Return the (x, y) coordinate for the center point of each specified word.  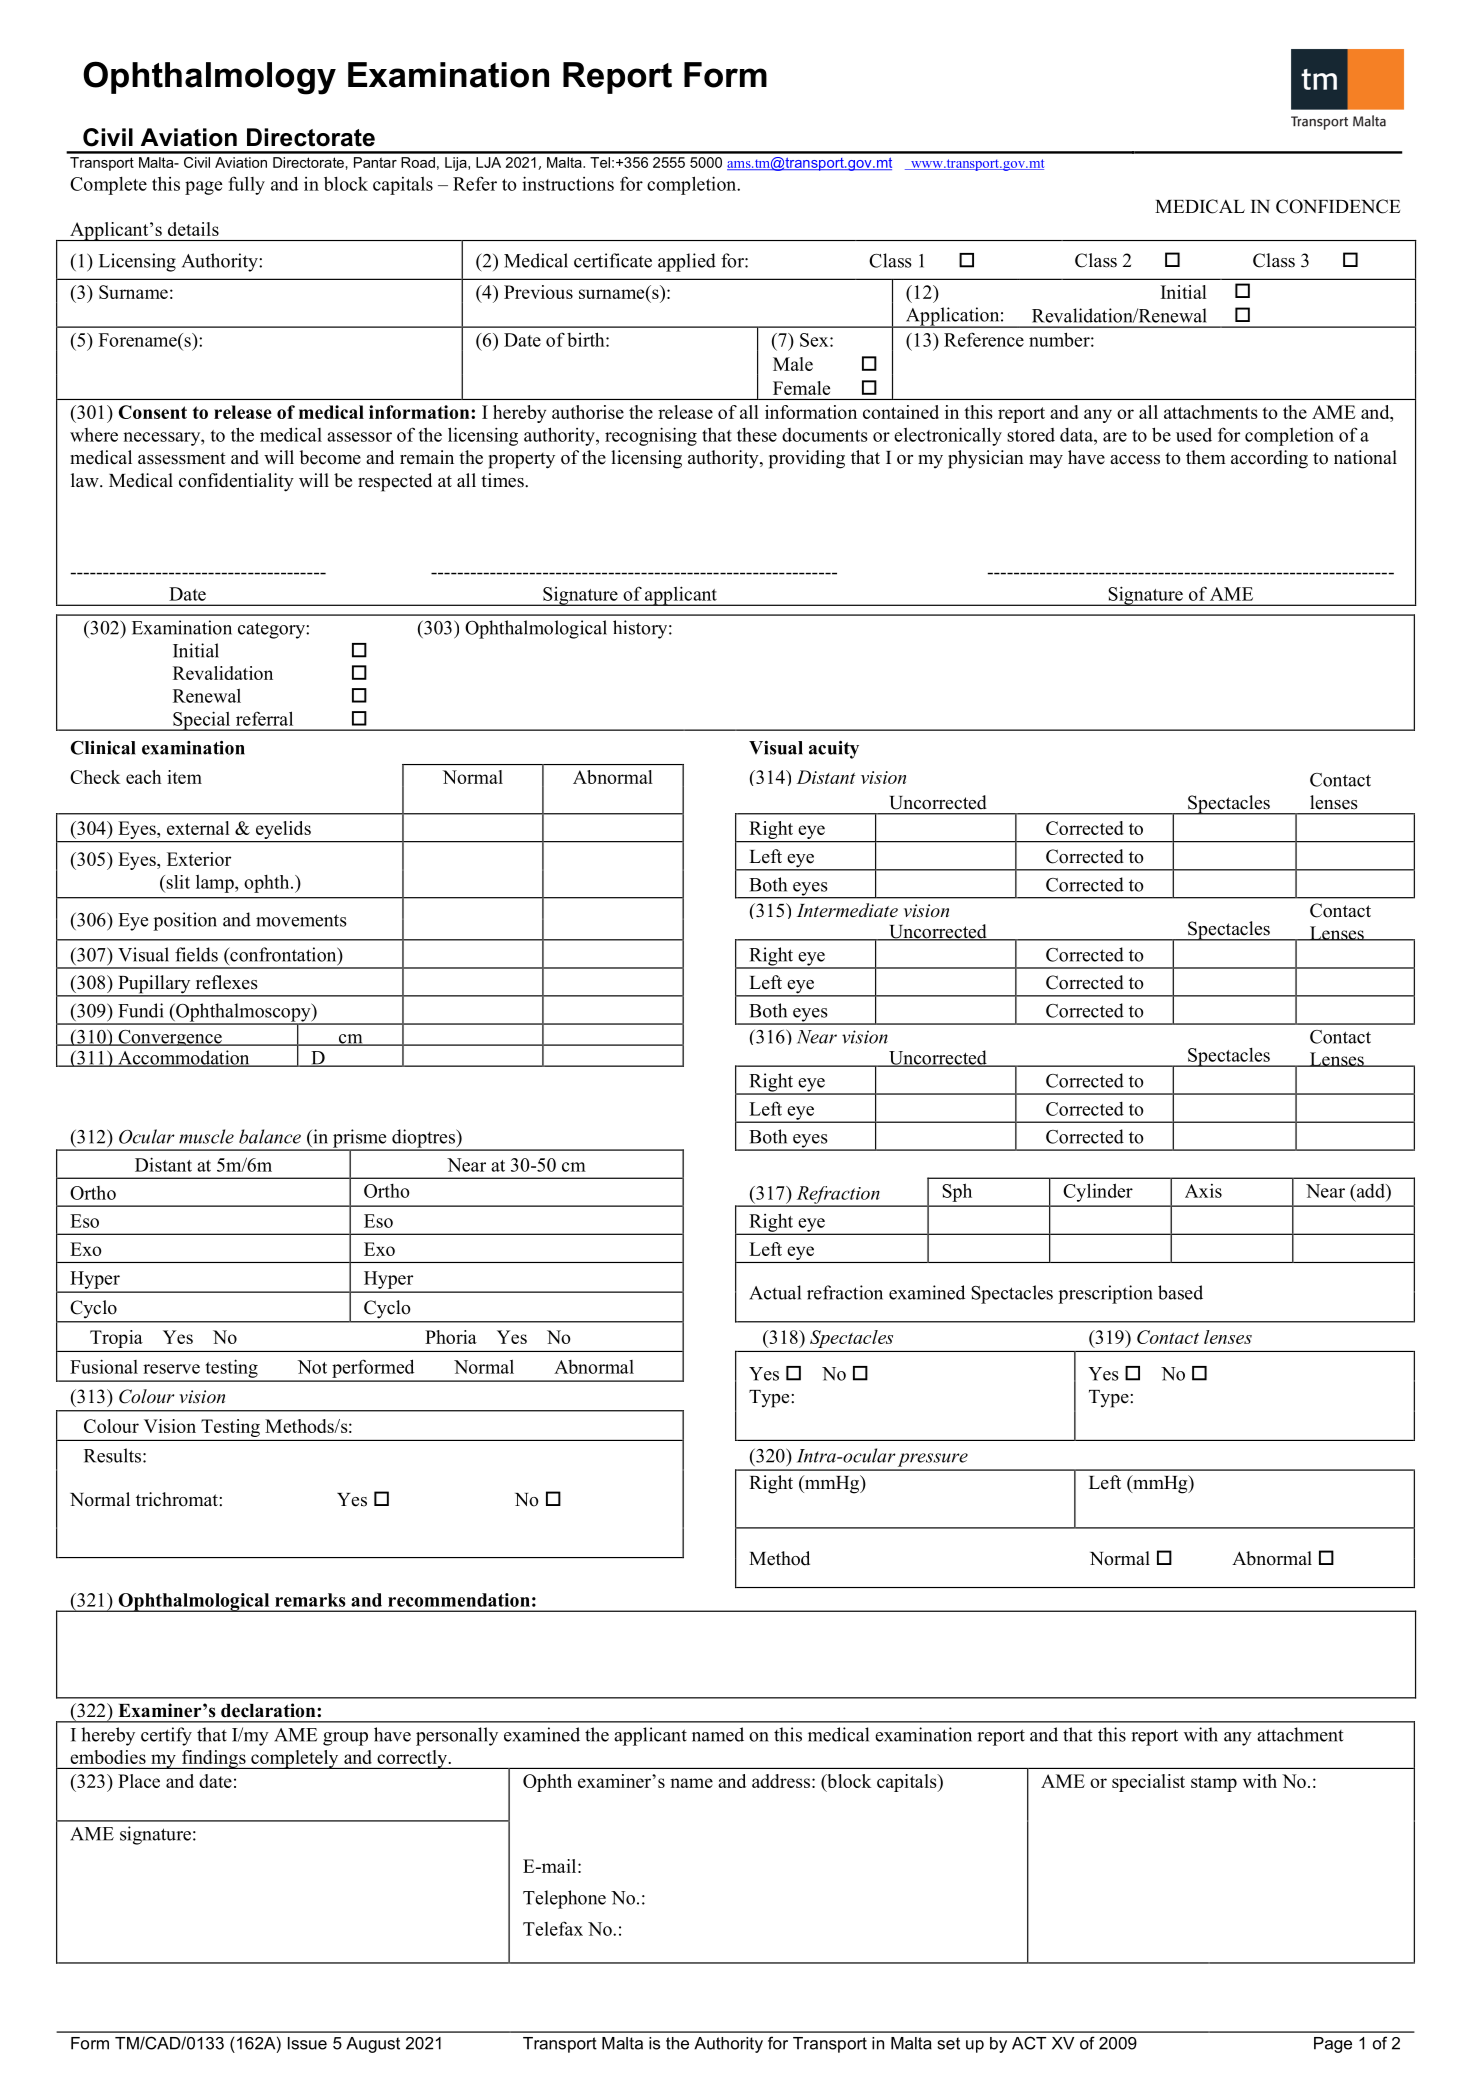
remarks (310, 1600)
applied (687, 262)
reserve (171, 1369)
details (193, 229)
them (1206, 457)
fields (196, 954)
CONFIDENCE (1338, 206)
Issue (307, 2043)
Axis (1203, 1191)
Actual (775, 1292)
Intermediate (847, 910)
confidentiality (236, 482)
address (781, 1781)
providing (807, 459)
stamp (1214, 1784)
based (1180, 1292)
